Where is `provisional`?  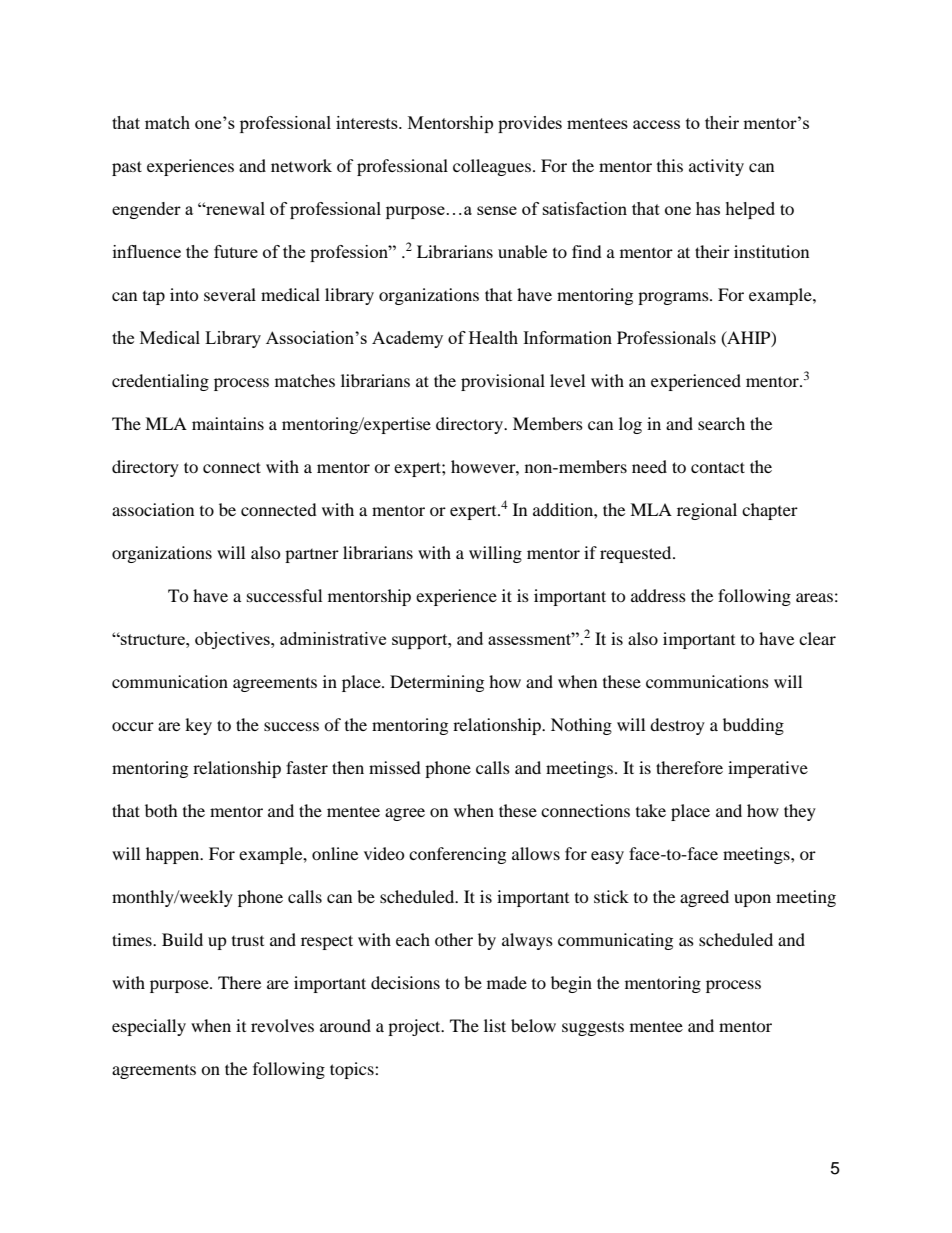 provisional is located at coordinates (503, 382).
